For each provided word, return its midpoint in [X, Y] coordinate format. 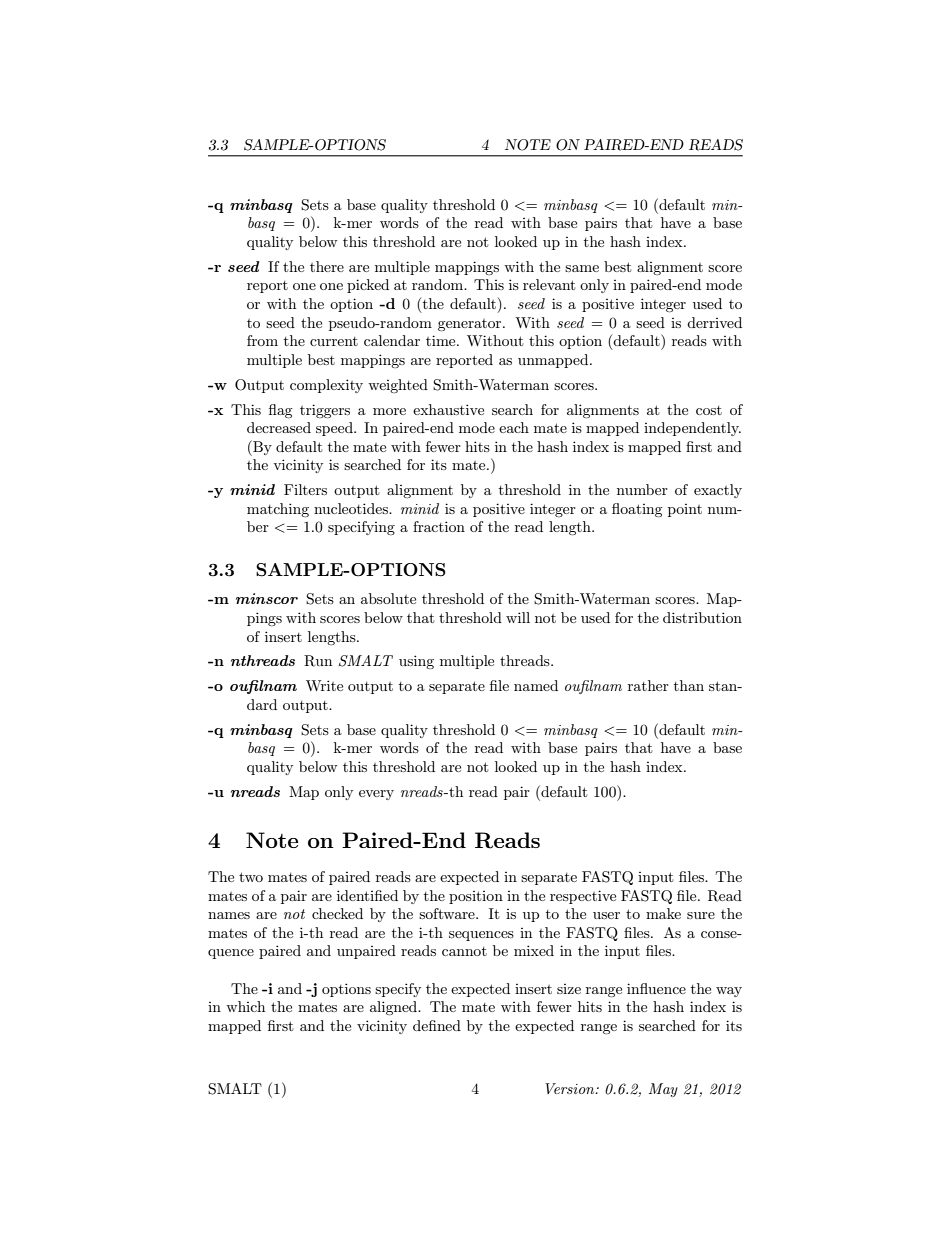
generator [471, 325]
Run [318, 661]
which [245, 1006]
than [689, 685]
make [663, 913]
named [536, 685]
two [251, 877]
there [327, 266]
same [582, 268]
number [642, 489]
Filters [305, 489]
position [476, 897]
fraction [439, 526]
